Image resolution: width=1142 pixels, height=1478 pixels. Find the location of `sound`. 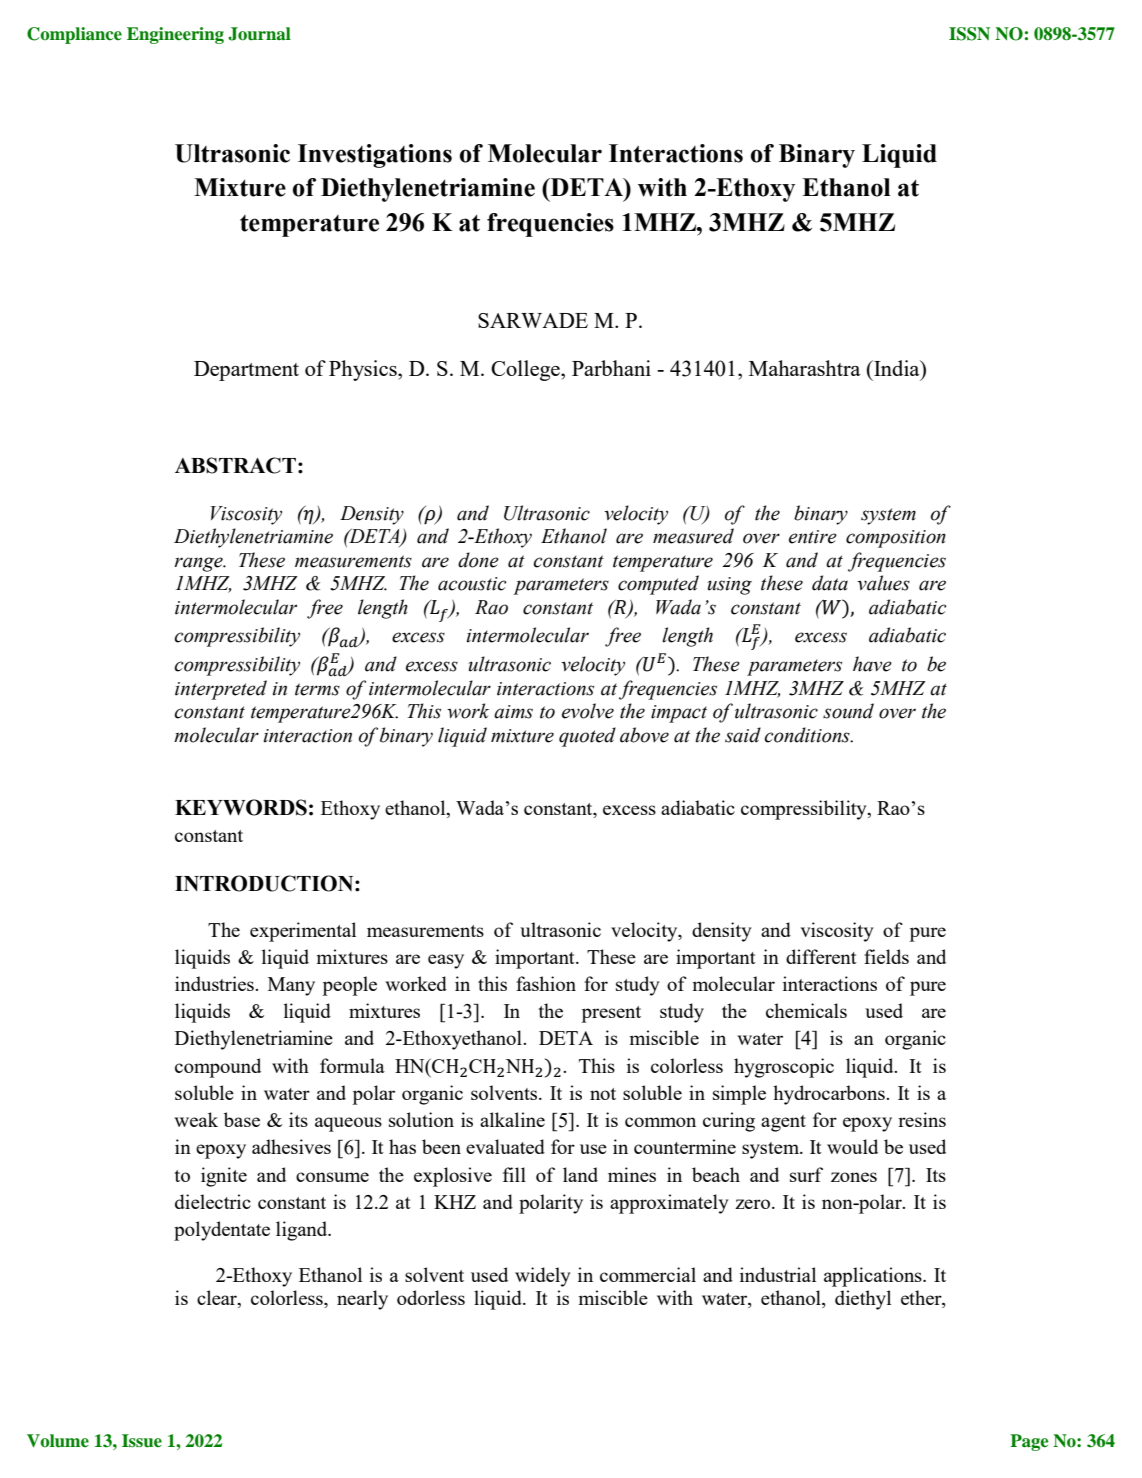

sound is located at coordinates (848, 711).
